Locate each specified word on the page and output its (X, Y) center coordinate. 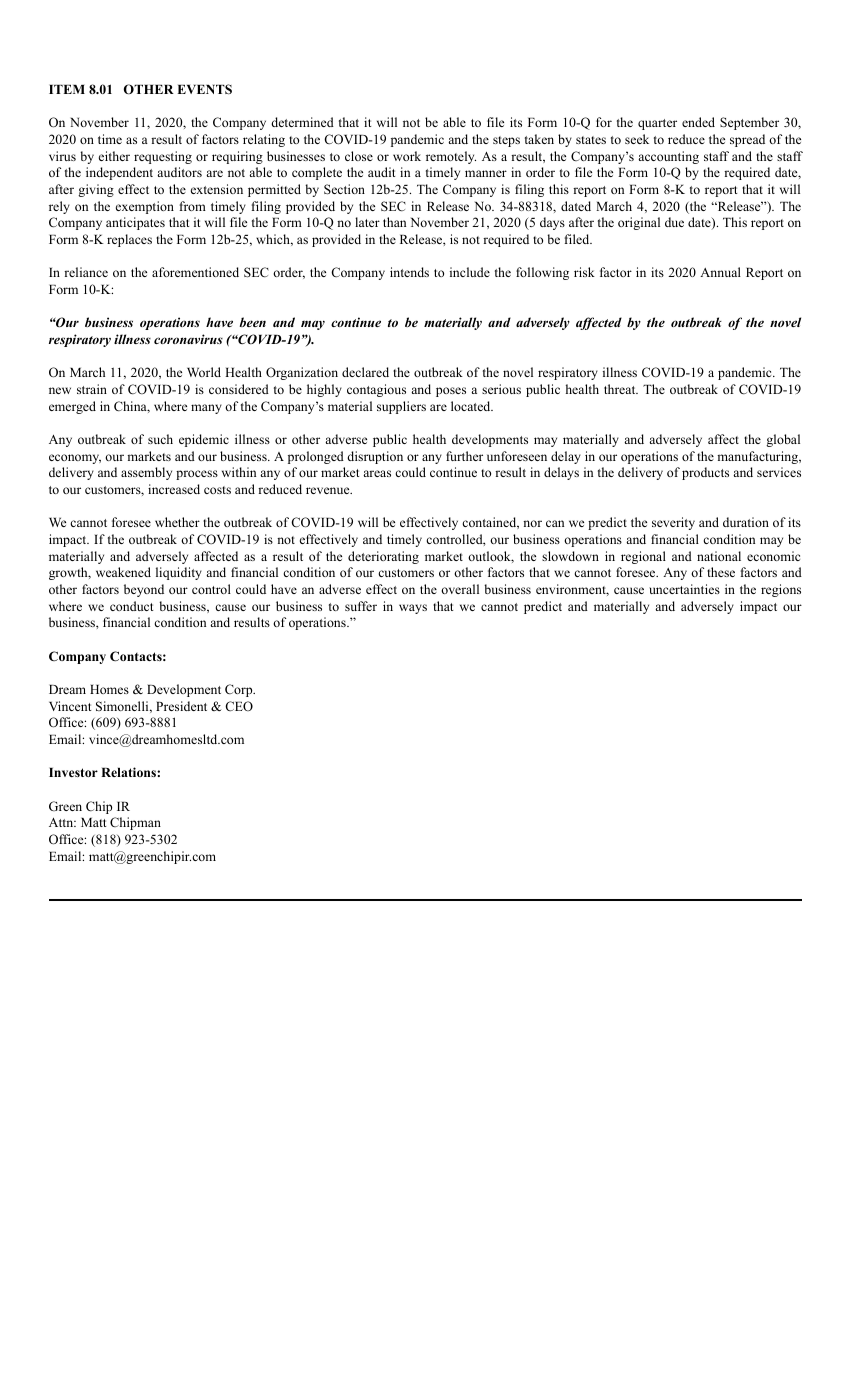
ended (698, 122)
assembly (146, 473)
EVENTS (204, 89)
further (464, 456)
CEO (239, 706)
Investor (73, 772)
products (705, 473)
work (407, 156)
